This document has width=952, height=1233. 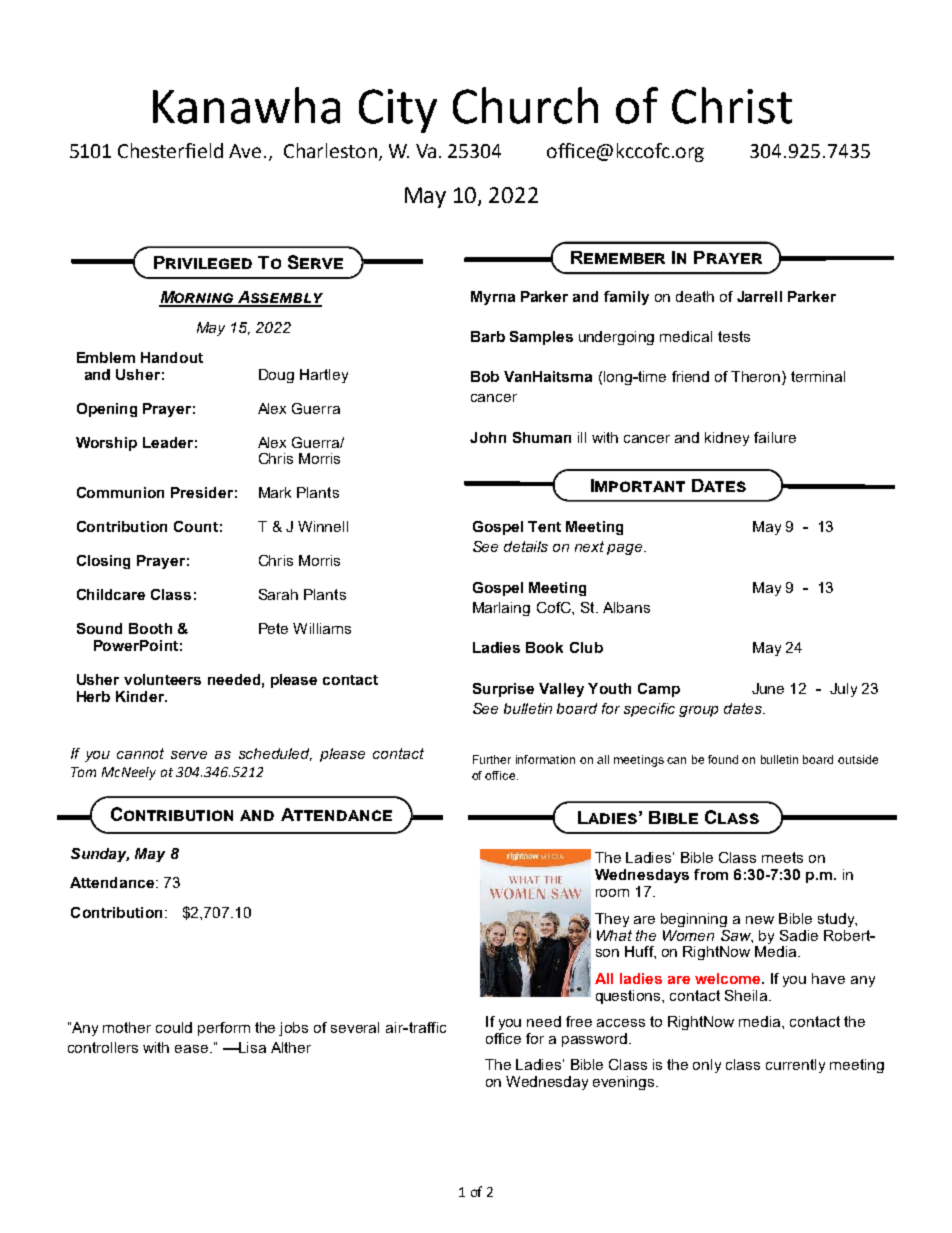 What do you see at coordinates (525, 105) in the document?
I see `Church` at bounding box center [525, 105].
